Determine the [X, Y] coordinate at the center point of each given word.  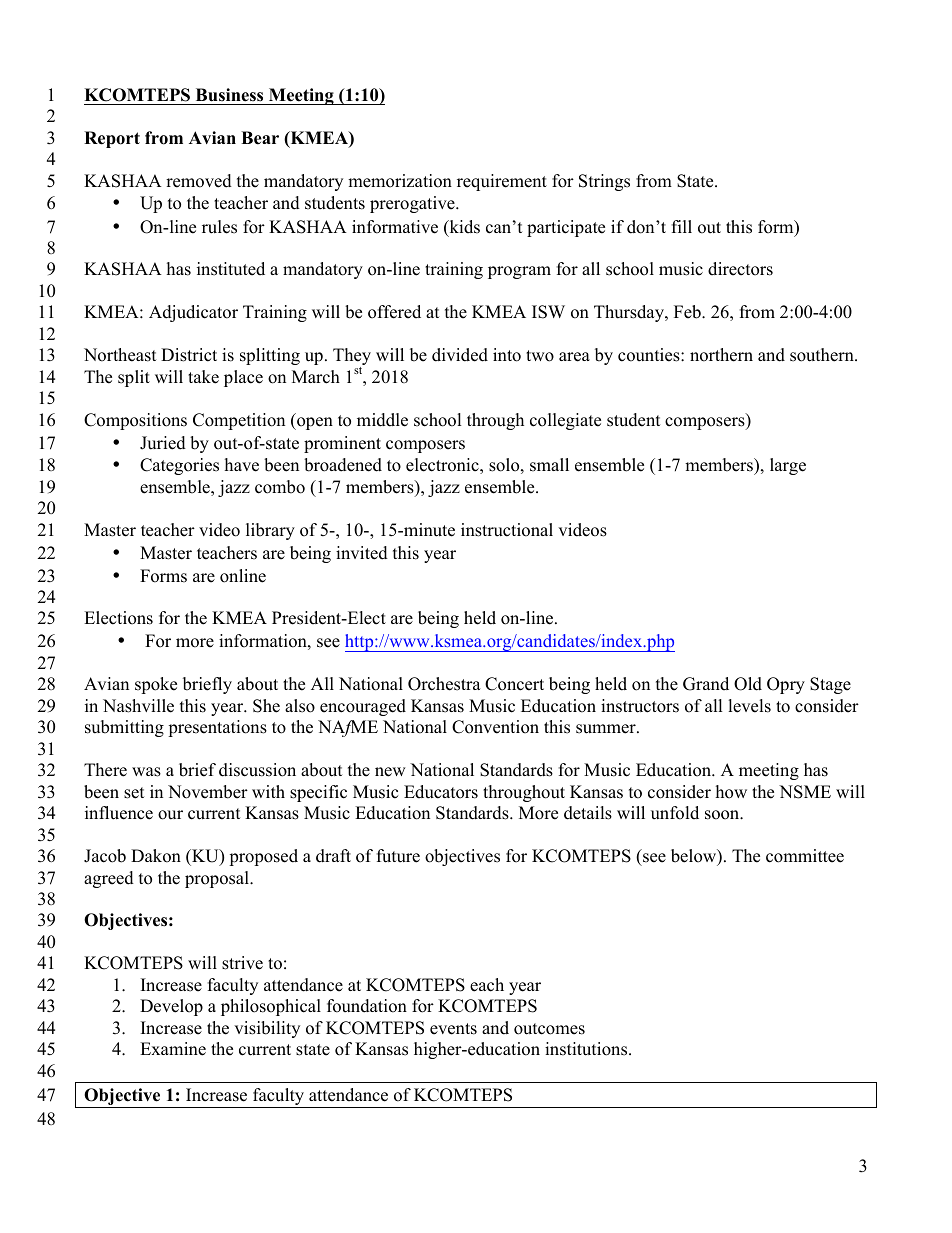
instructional [507, 530]
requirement [502, 182]
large [788, 466]
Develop [171, 1007]
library [270, 531]
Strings [604, 182]
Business [229, 95]
